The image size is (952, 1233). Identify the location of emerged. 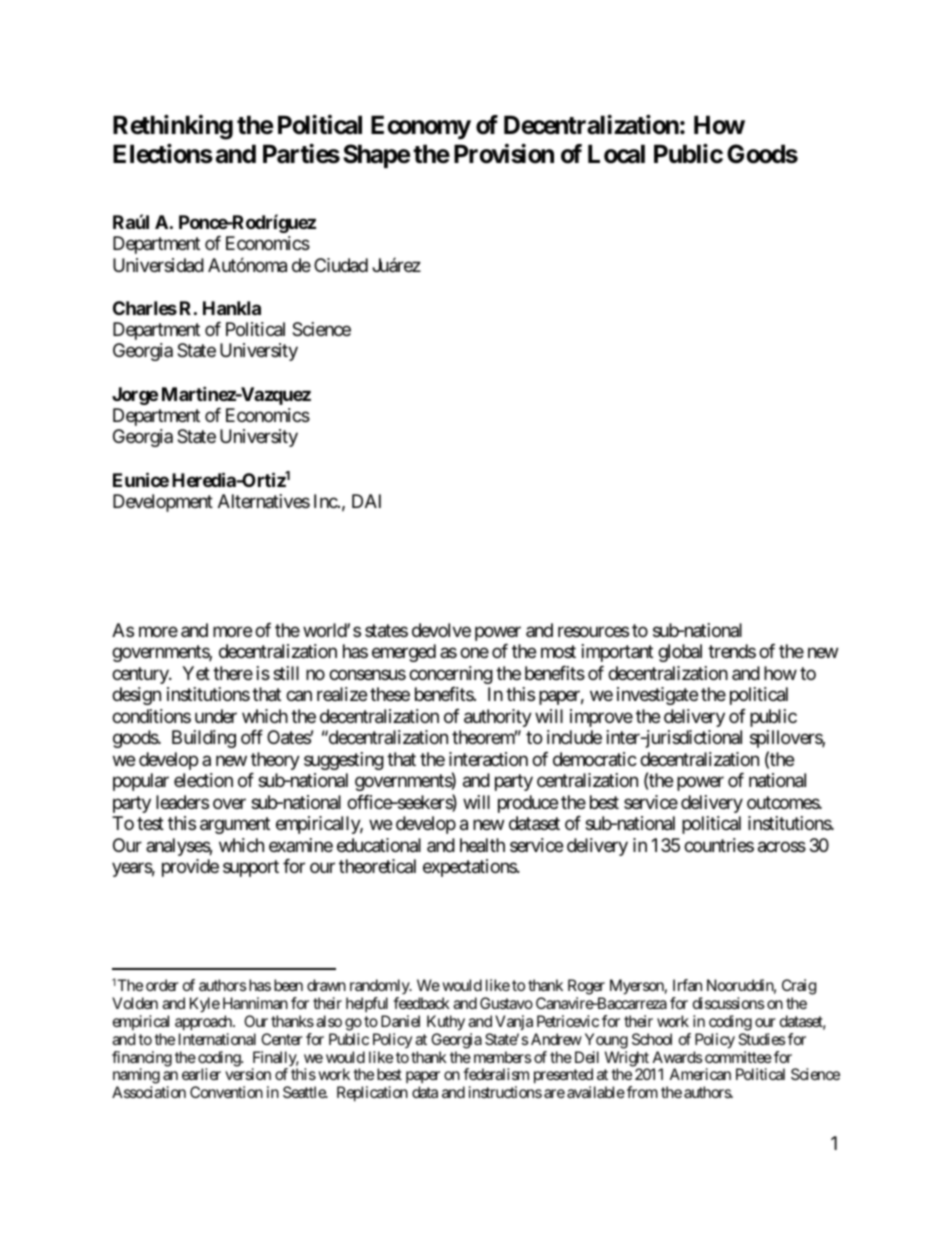
(404, 653).
